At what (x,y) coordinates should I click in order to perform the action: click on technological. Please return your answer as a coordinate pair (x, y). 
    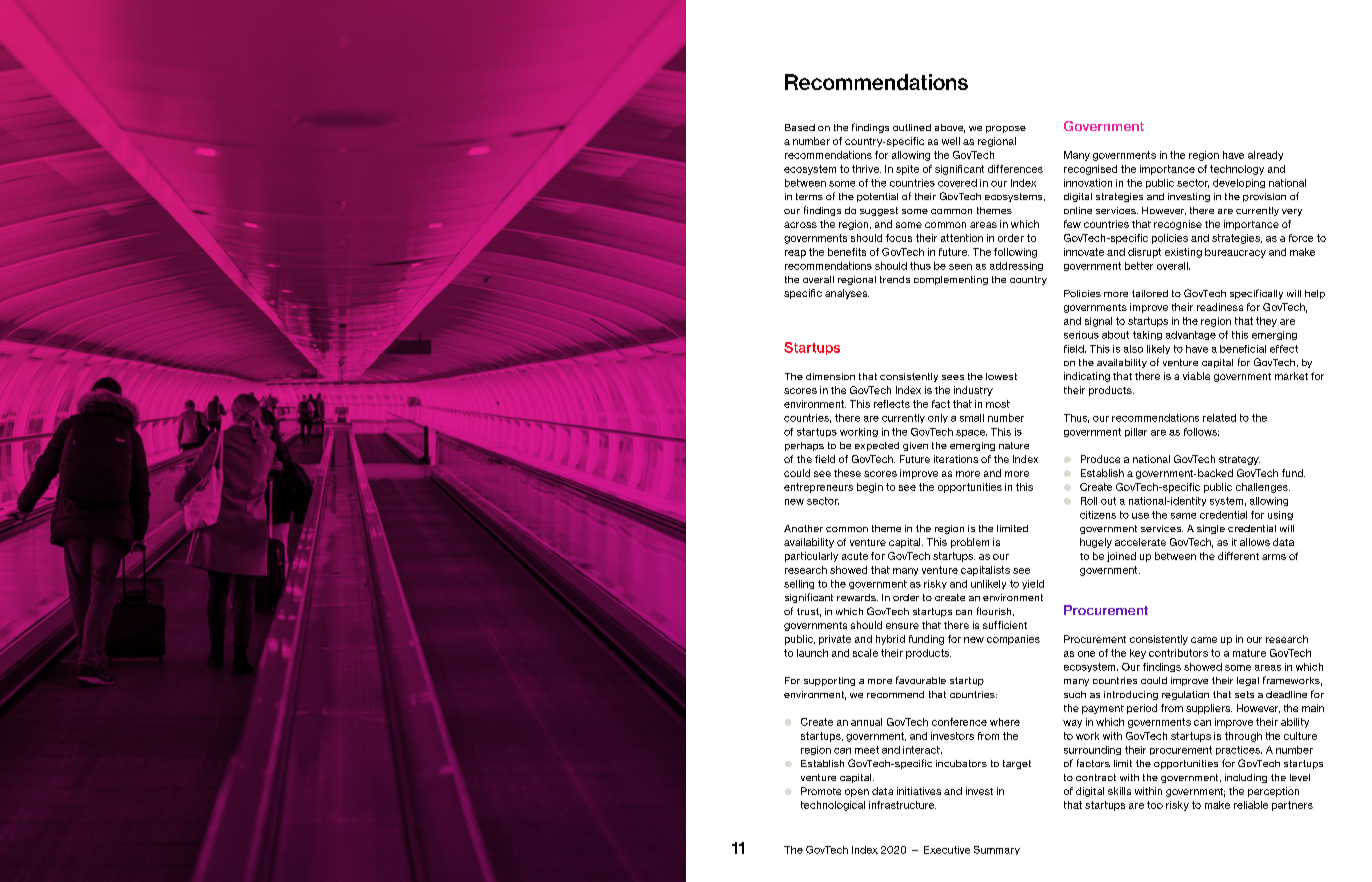
    Looking at the image, I should click on (833, 806).
